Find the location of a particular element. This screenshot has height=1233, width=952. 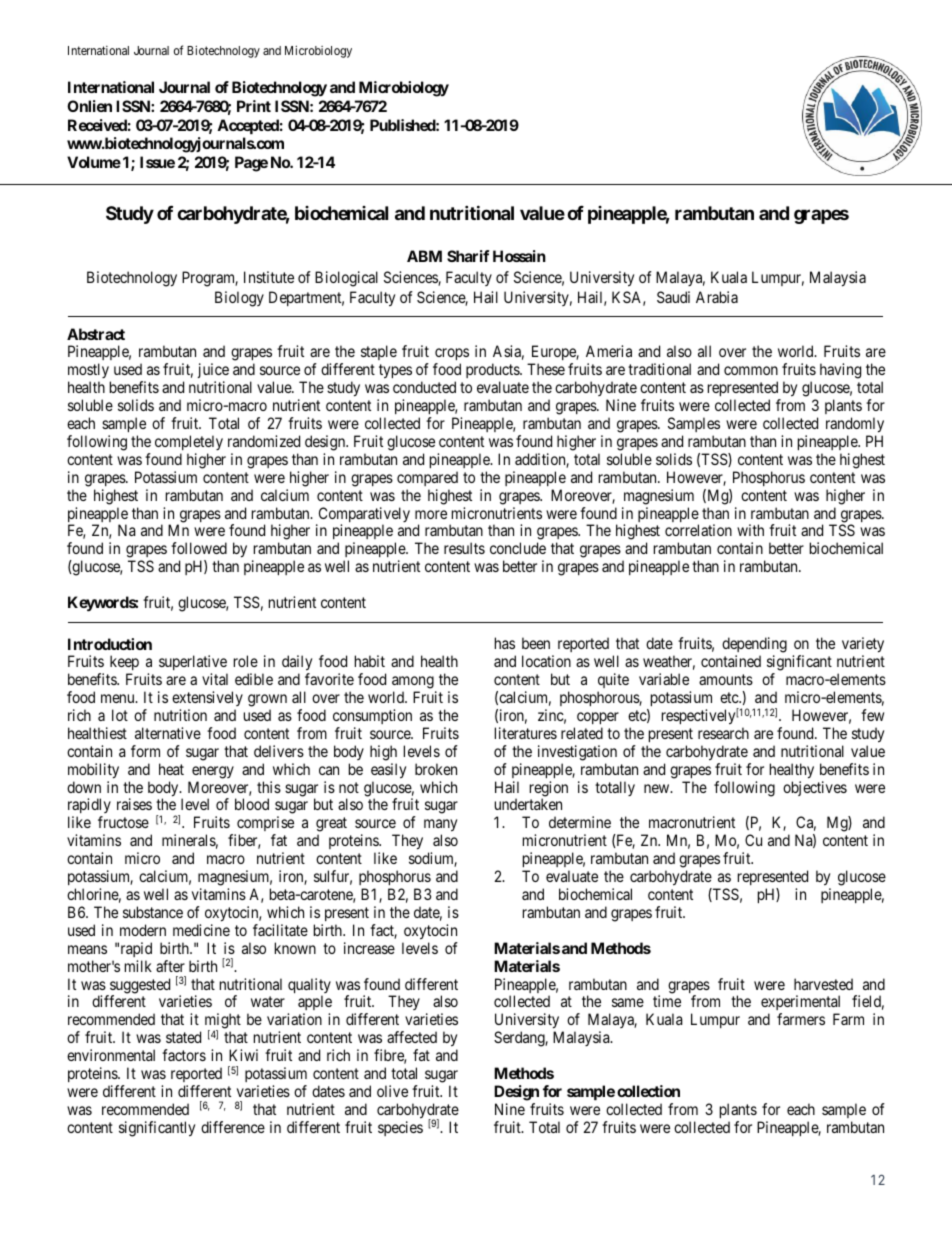

difference is located at coordinates (233, 1127).
